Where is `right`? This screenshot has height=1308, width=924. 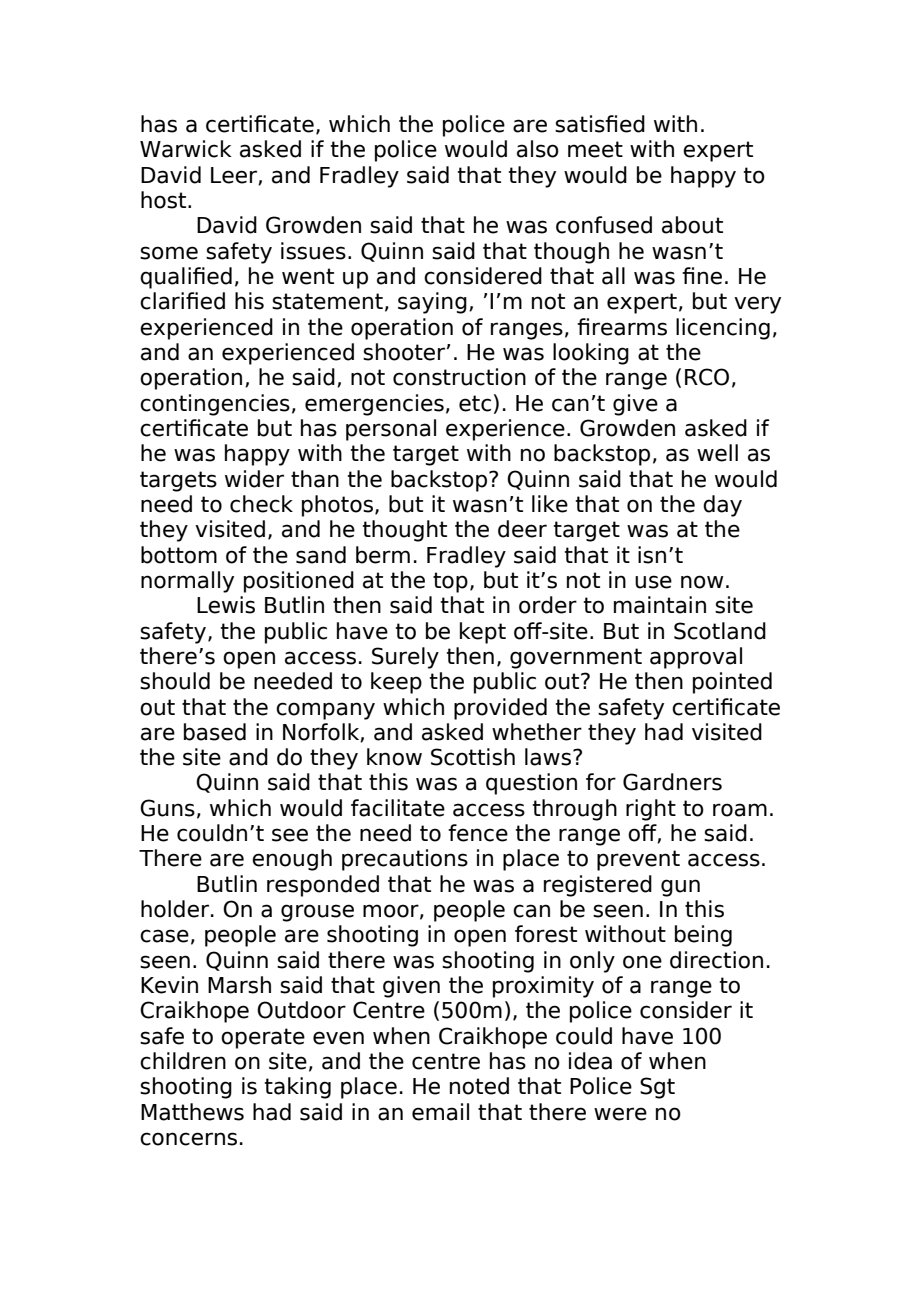 right is located at coordinates (651, 810).
